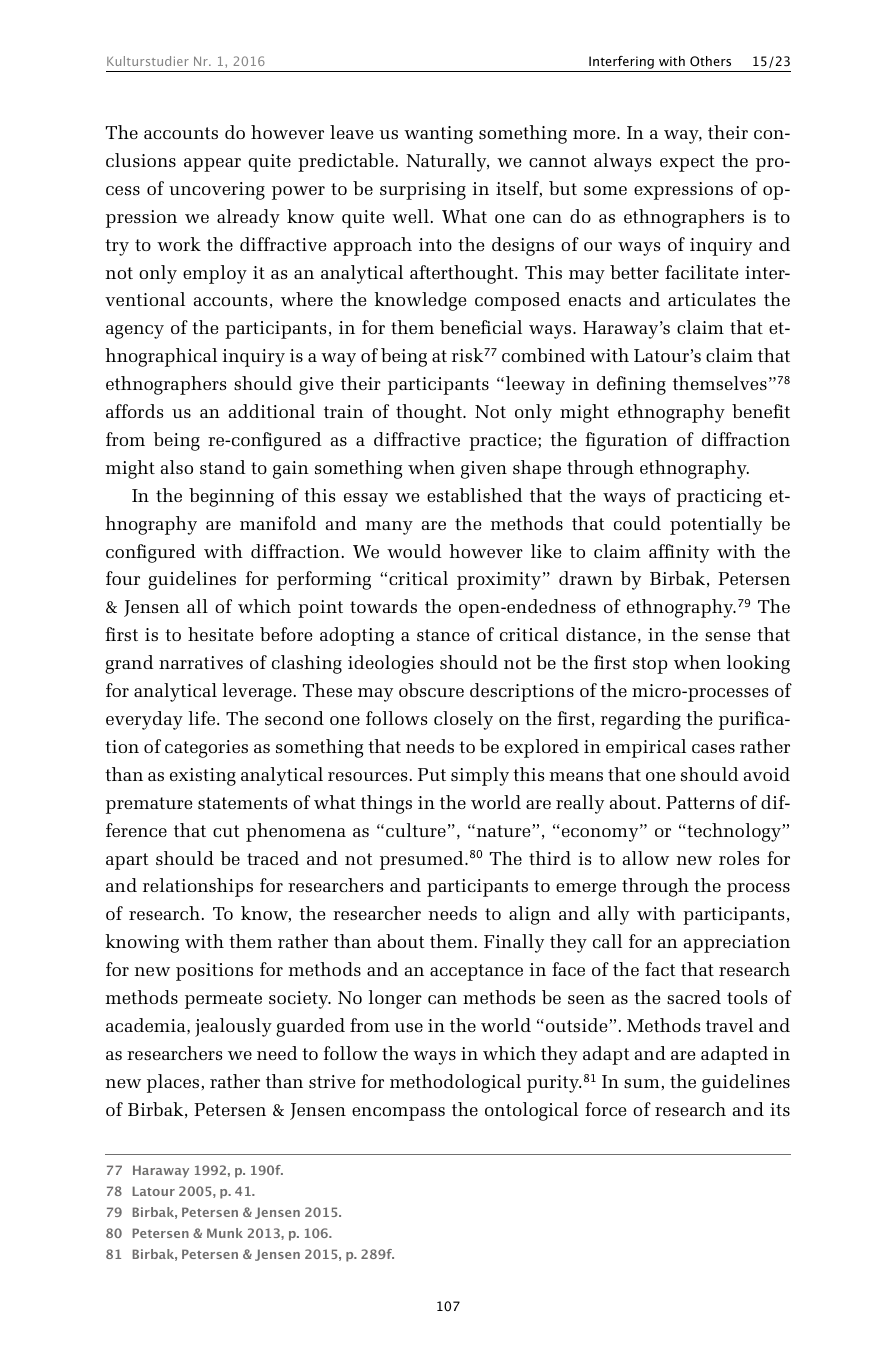 Image resolution: width=896 pixels, height=1371 pixels. I want to click on affinity, so click(679, 553).
